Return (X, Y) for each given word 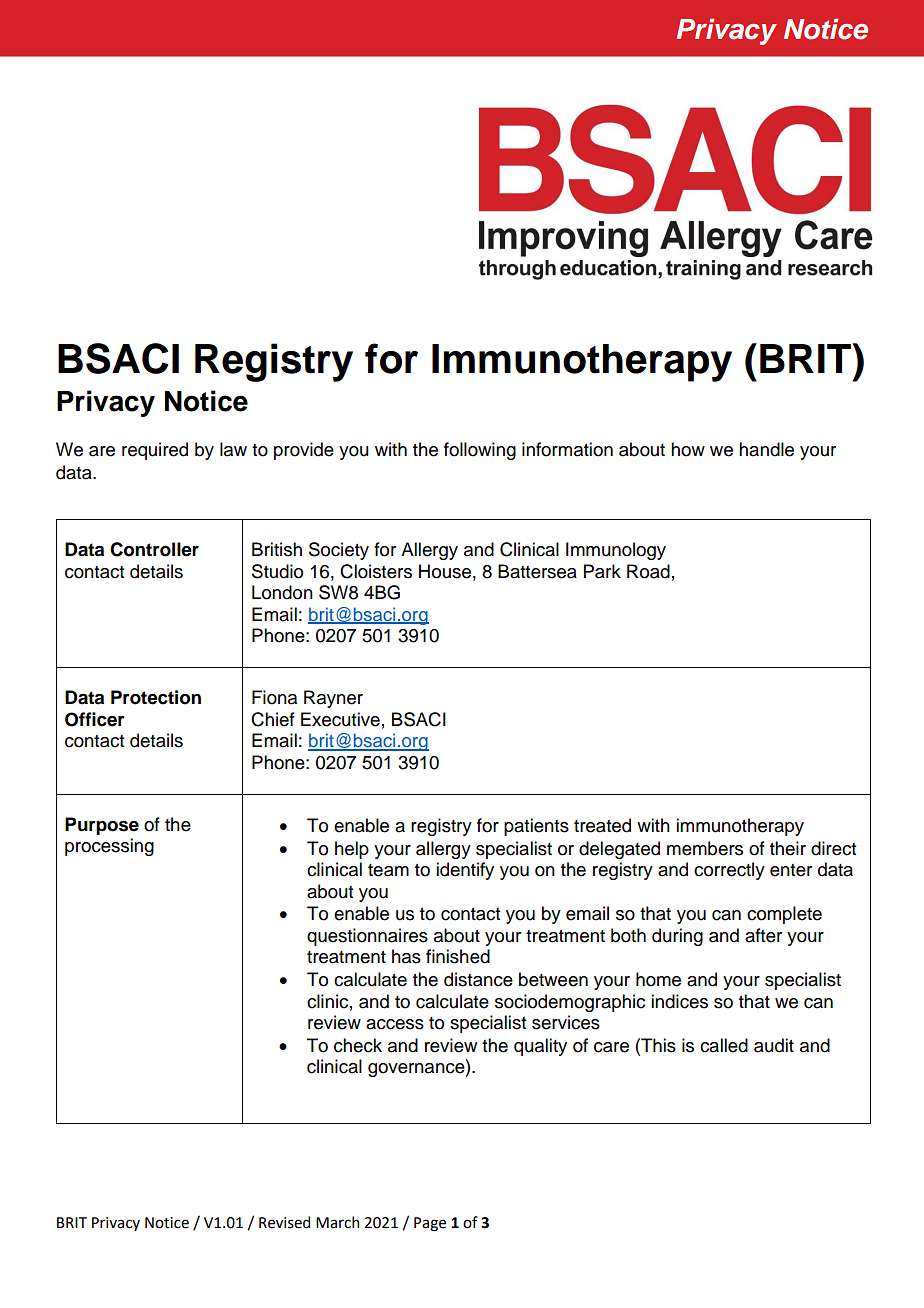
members (705, 848)
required (155, 451)
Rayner (333, 699)
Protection (156, 697)
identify (465, 871)
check (358, 1045)
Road (648, 571)
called (724, 1045)
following (480, 451)
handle (766, 449)
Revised (284, 1222)
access (395, 1024)
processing (109, 847)
